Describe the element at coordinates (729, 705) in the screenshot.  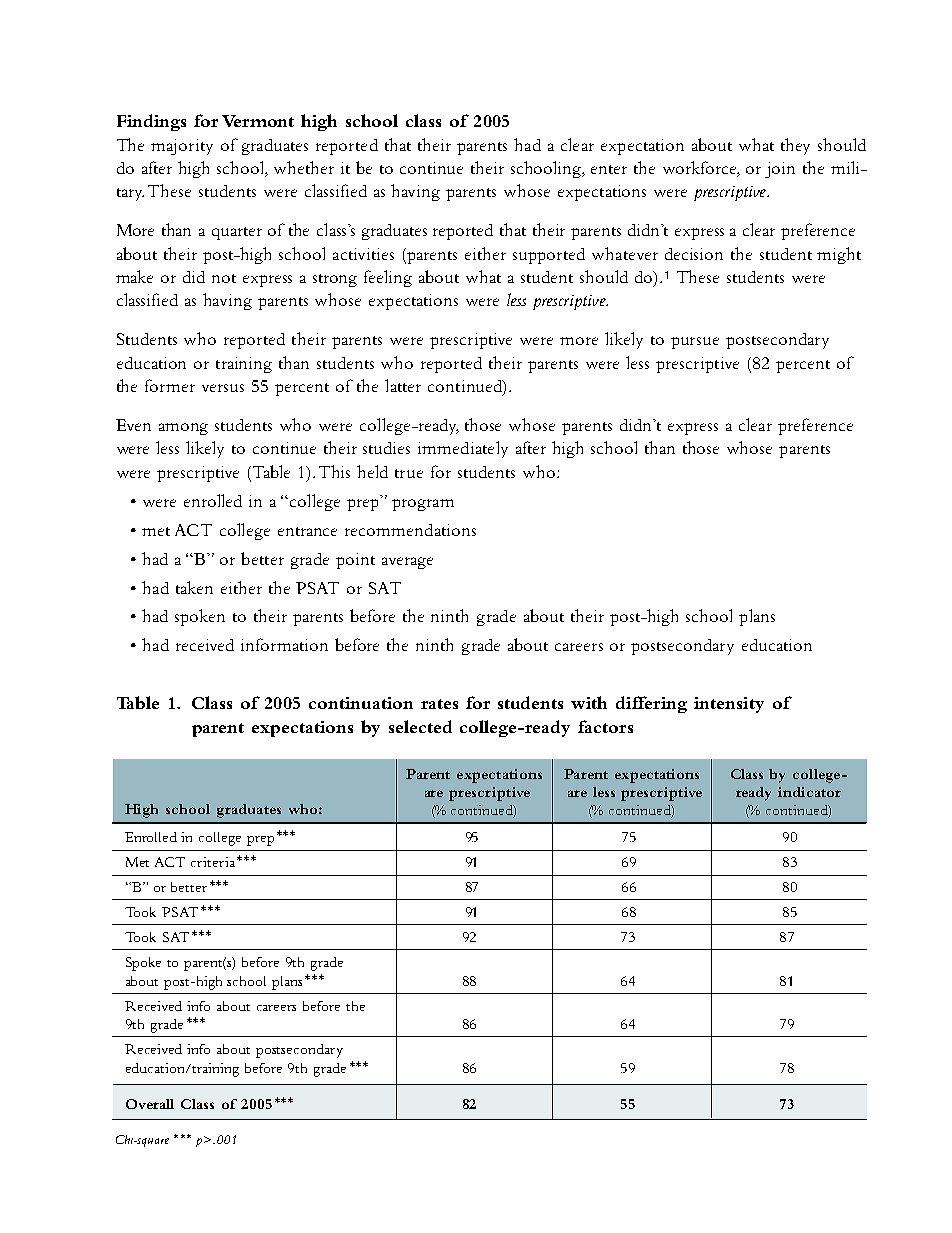
I see `intensity` at that location.
